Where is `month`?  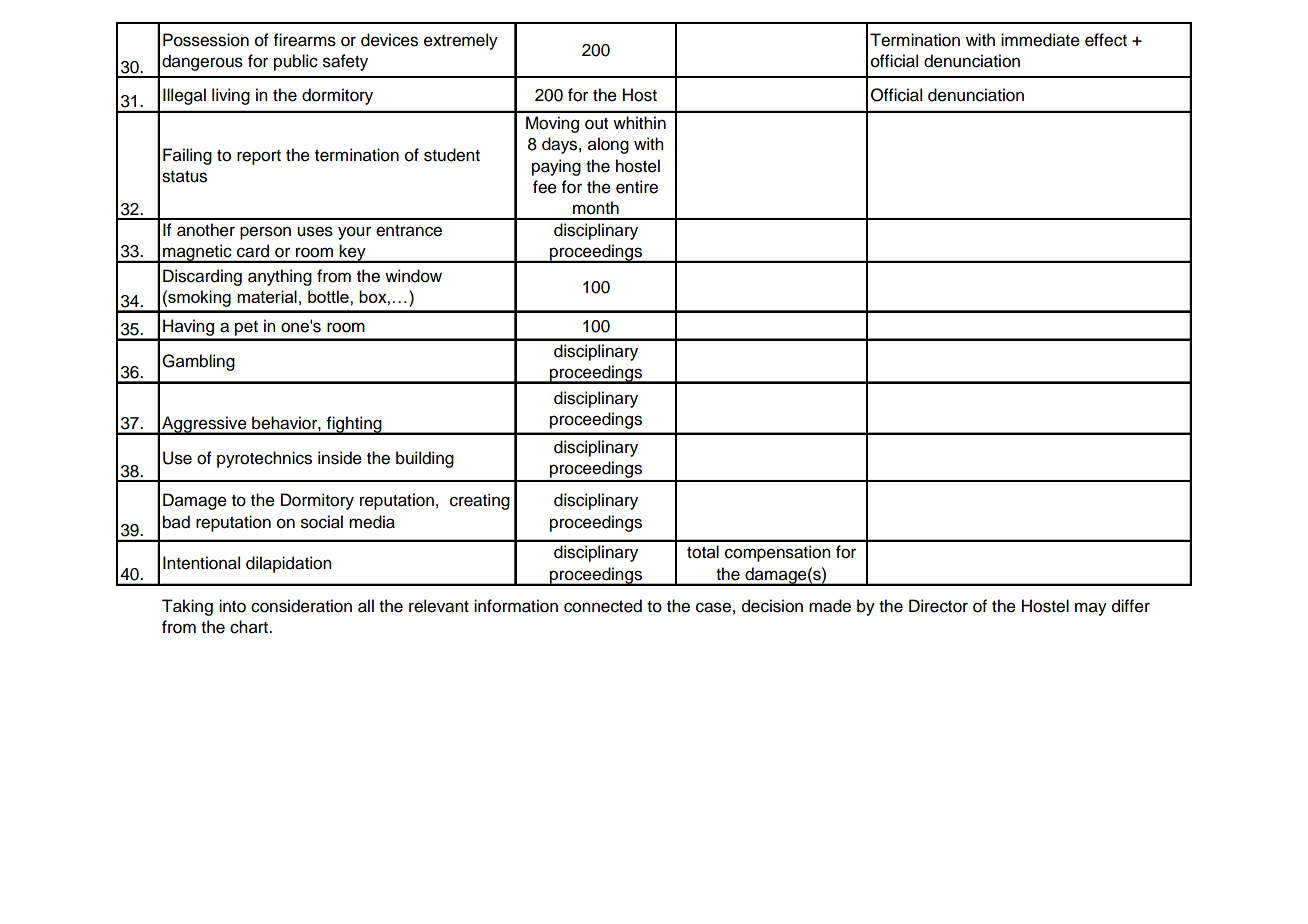
month is located at coordinates (596, 208).
